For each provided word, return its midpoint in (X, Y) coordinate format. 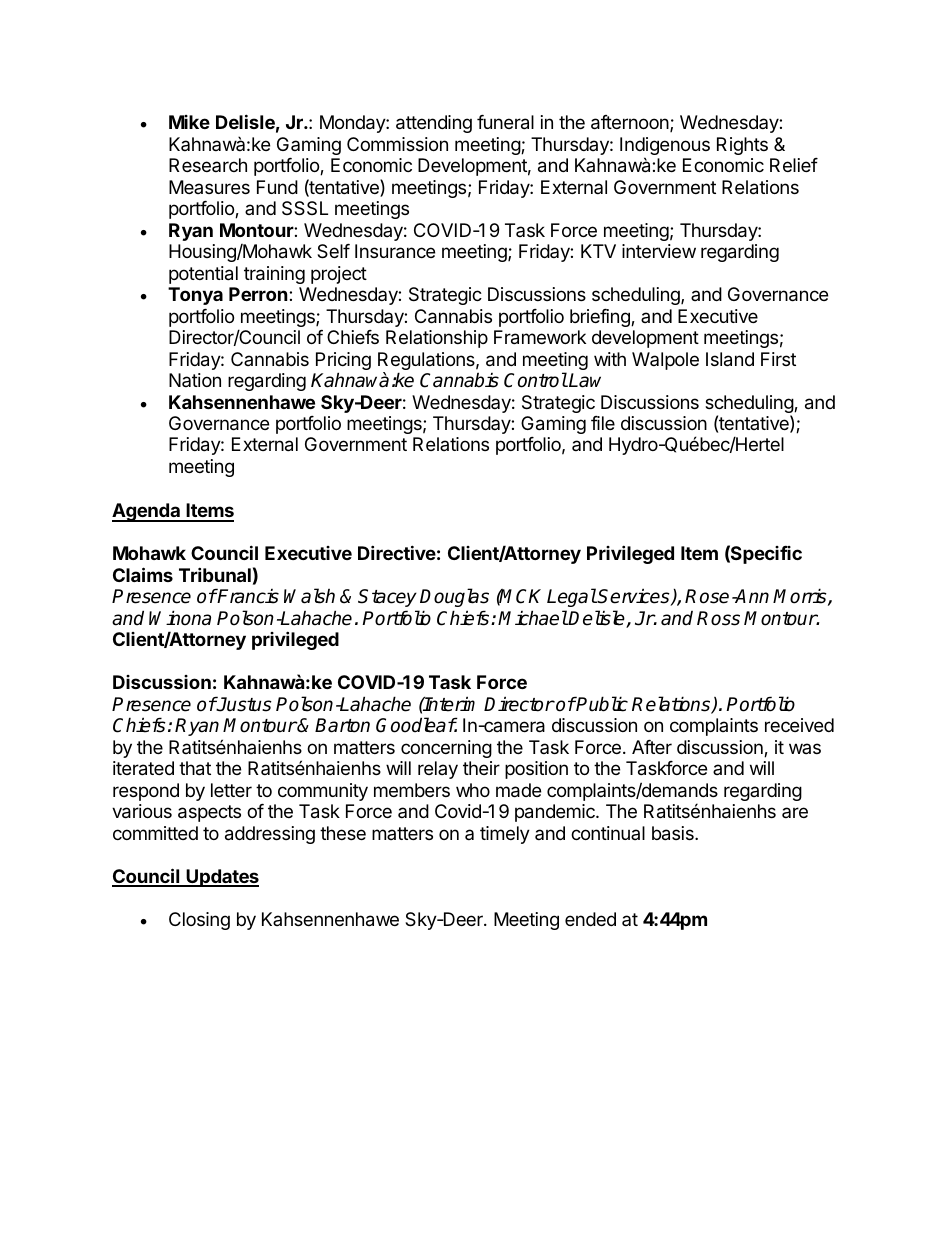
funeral (505, 122)
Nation (195, 380)
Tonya (195, 296)
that (195, 768)
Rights (742, 146)
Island (730, 359)
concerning (446, 749)
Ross (718, 618)
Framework (540, 337)
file (603, 423)
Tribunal (215, 574)
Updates (222, 878)
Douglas (454, 597)
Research (208, 165)
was (805, 748)
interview (659, 251)
